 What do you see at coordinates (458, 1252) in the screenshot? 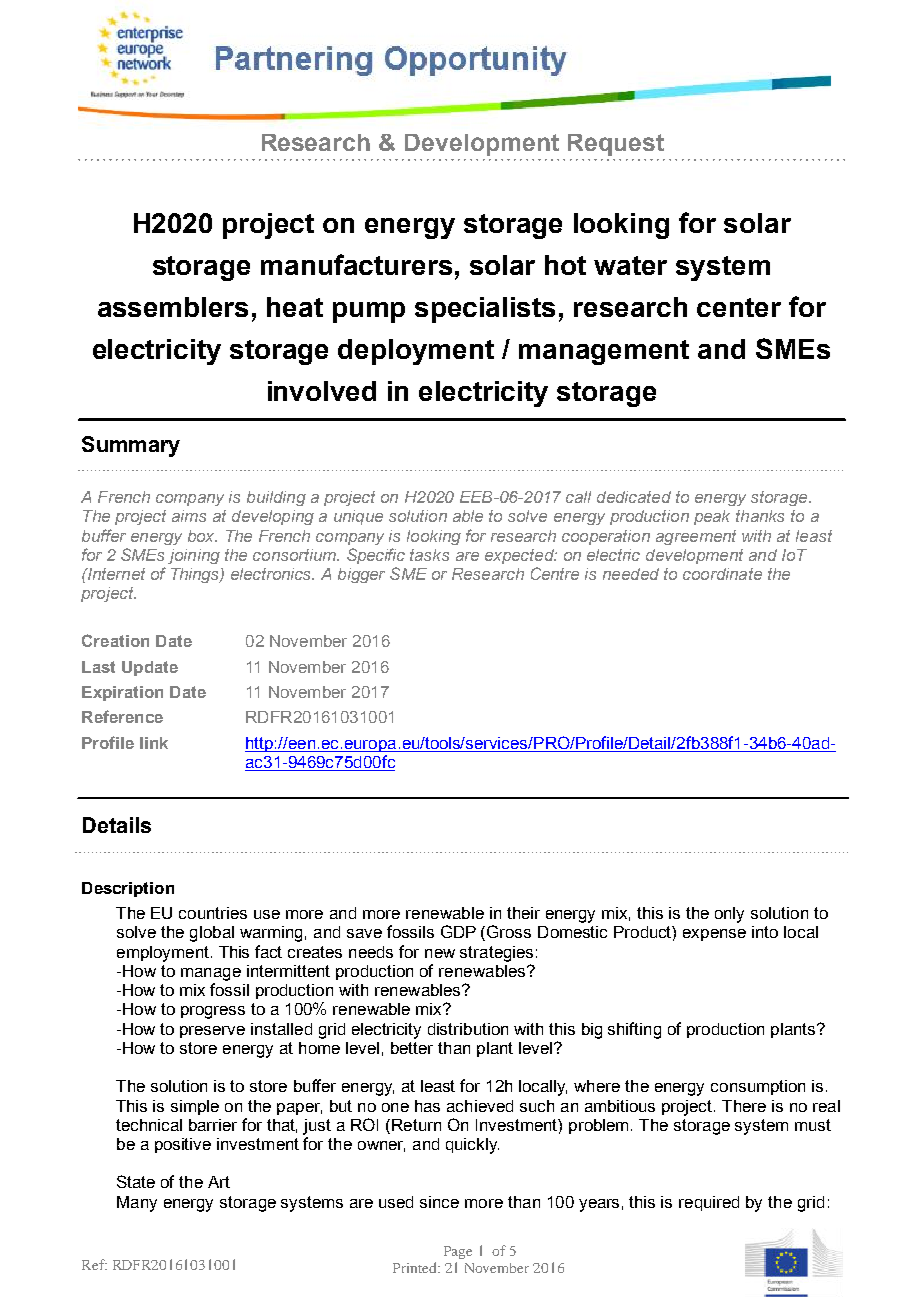
I see `Page` at bounding box center [458, 1252].
